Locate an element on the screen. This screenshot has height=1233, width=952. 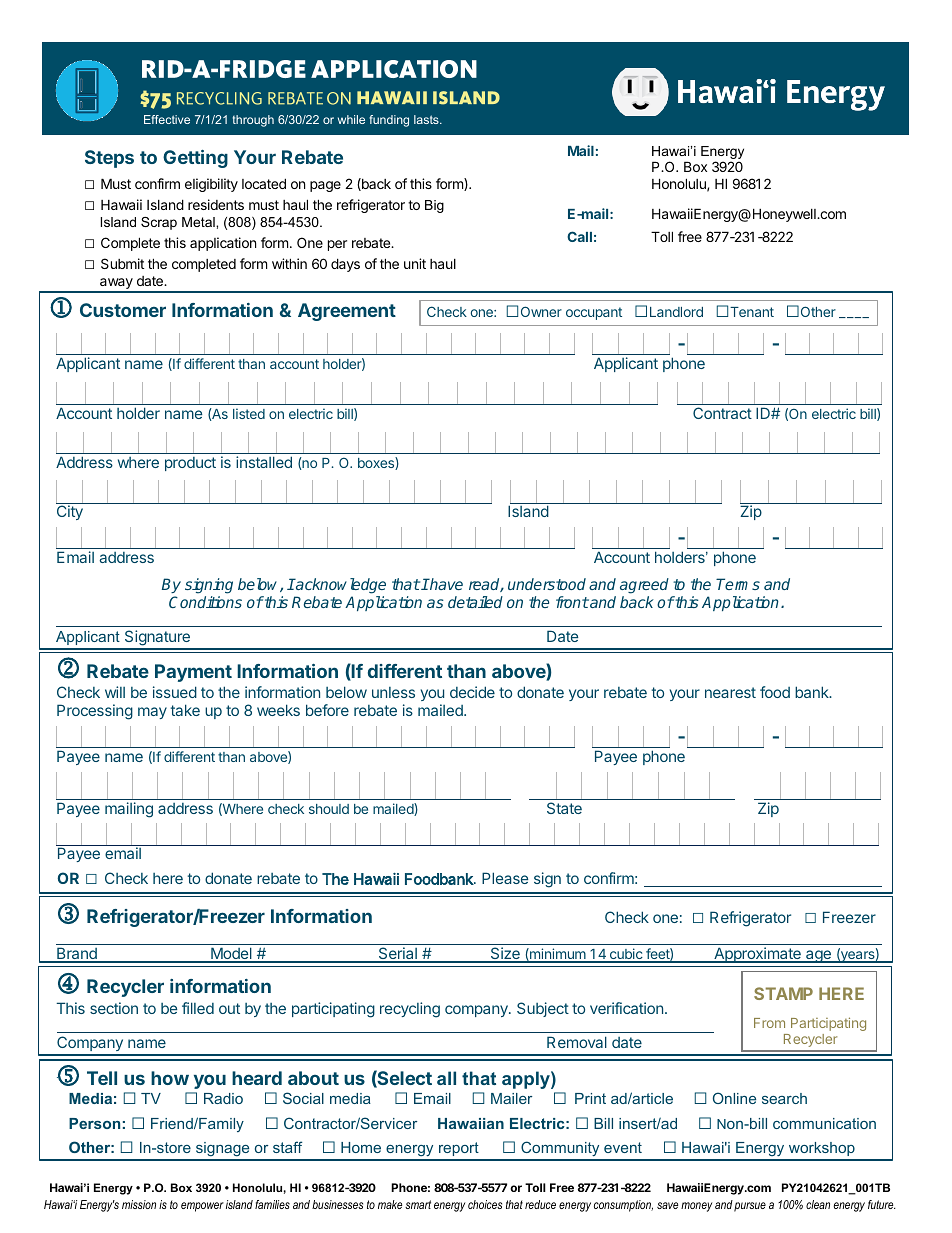
mission is located at coordinates (139, 1204).
